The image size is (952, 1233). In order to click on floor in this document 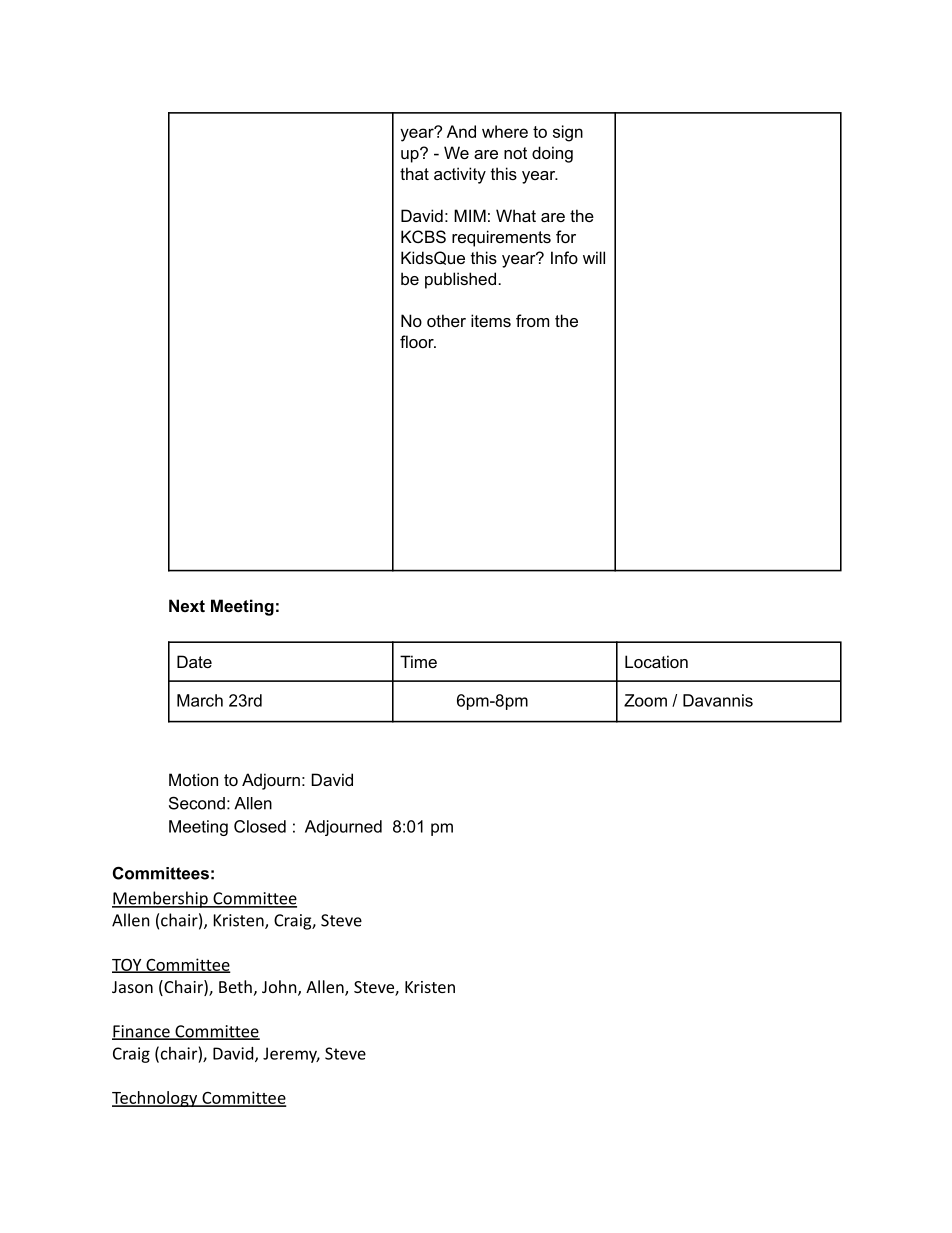, I will do `click(418, 341)`.
